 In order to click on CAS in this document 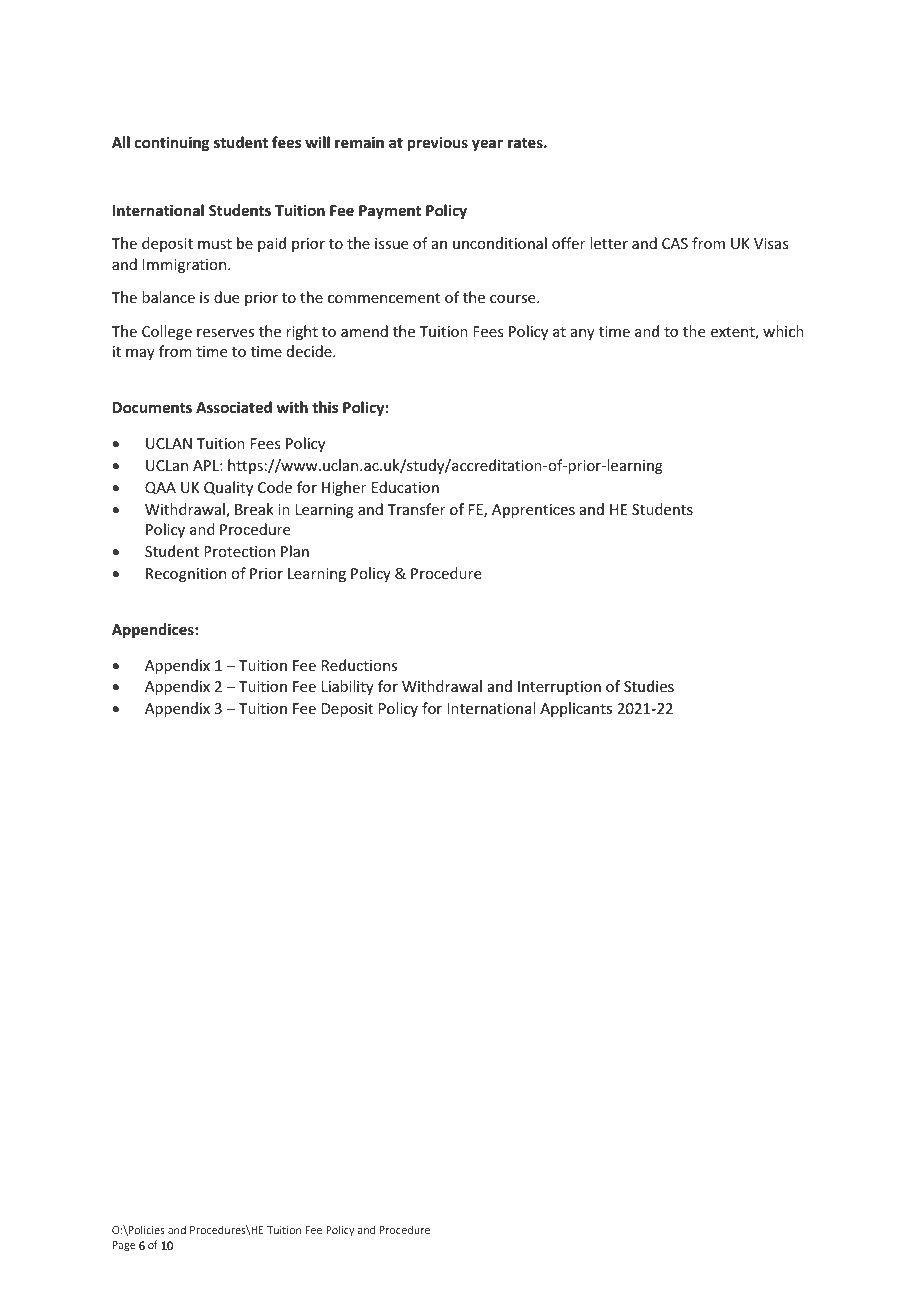, I will do `click(675, 243)`.
